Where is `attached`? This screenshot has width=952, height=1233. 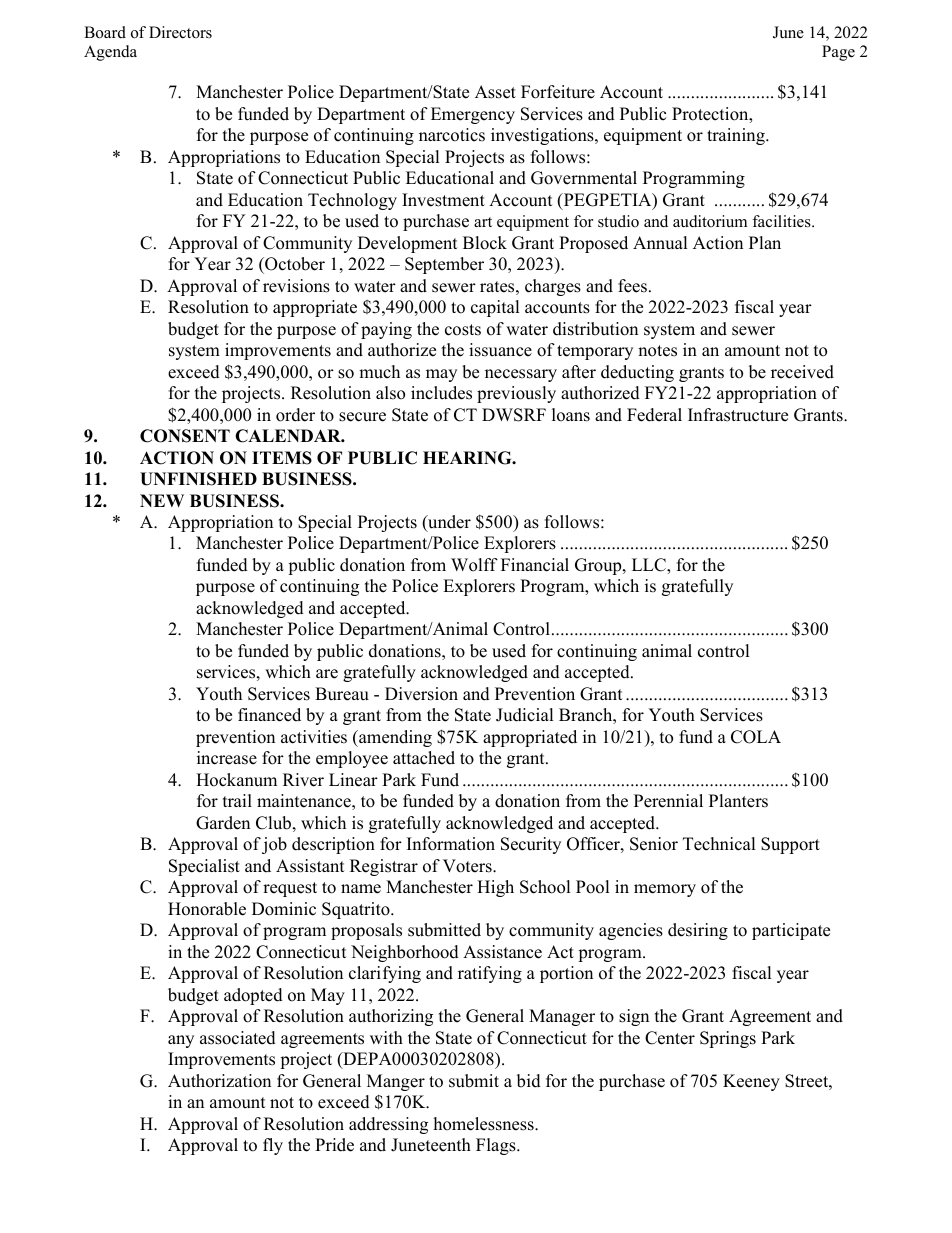 attached is located at coordinates (424, 758).
